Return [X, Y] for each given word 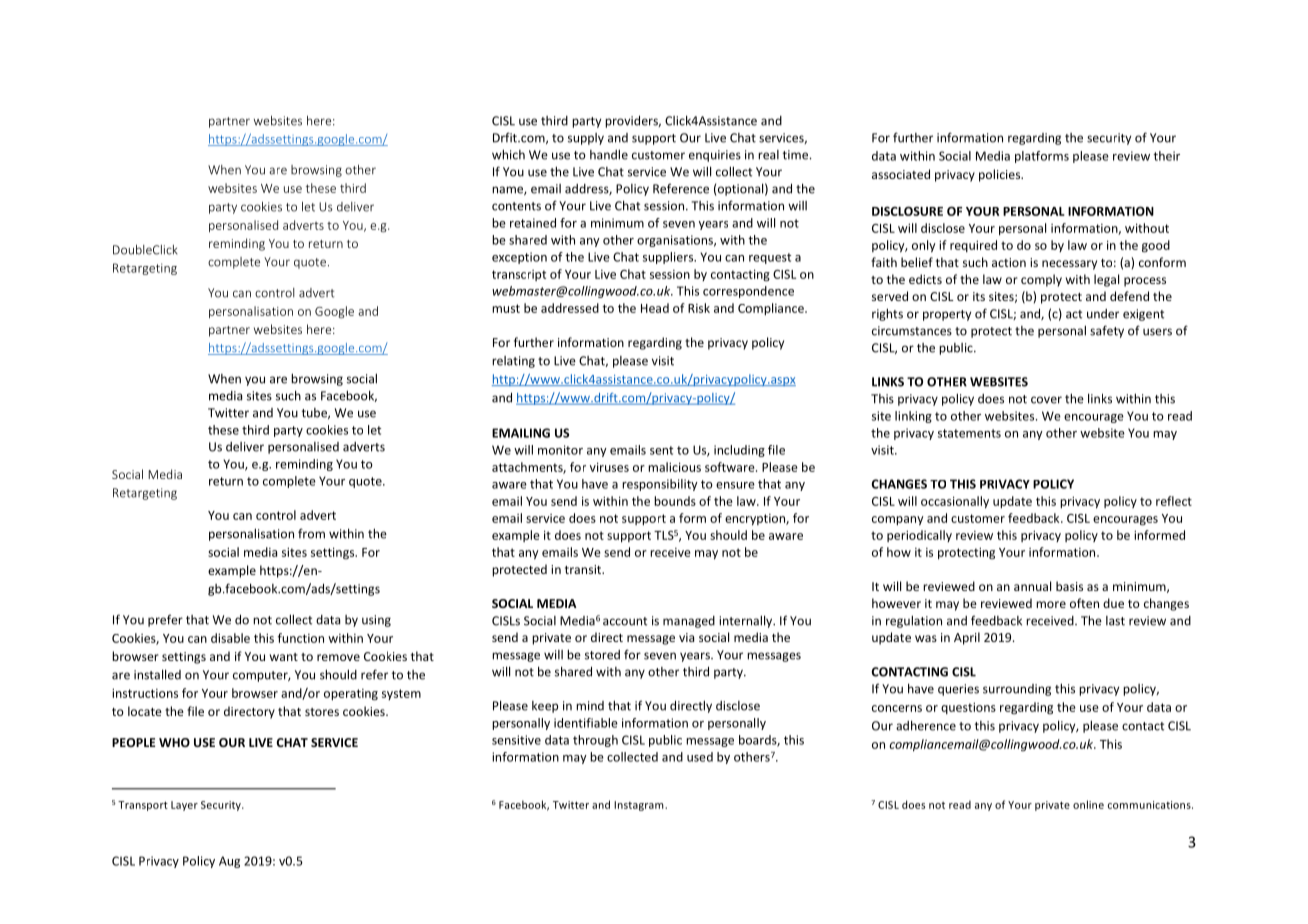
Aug [229, 862]
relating [513, 362]
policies [1001, 175]
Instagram [640, 806]
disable [230, 638]
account [625, 621]
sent [661, 450]
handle [609, 154]
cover [1046, 400]
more [1051, 604]
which [508, 154]
